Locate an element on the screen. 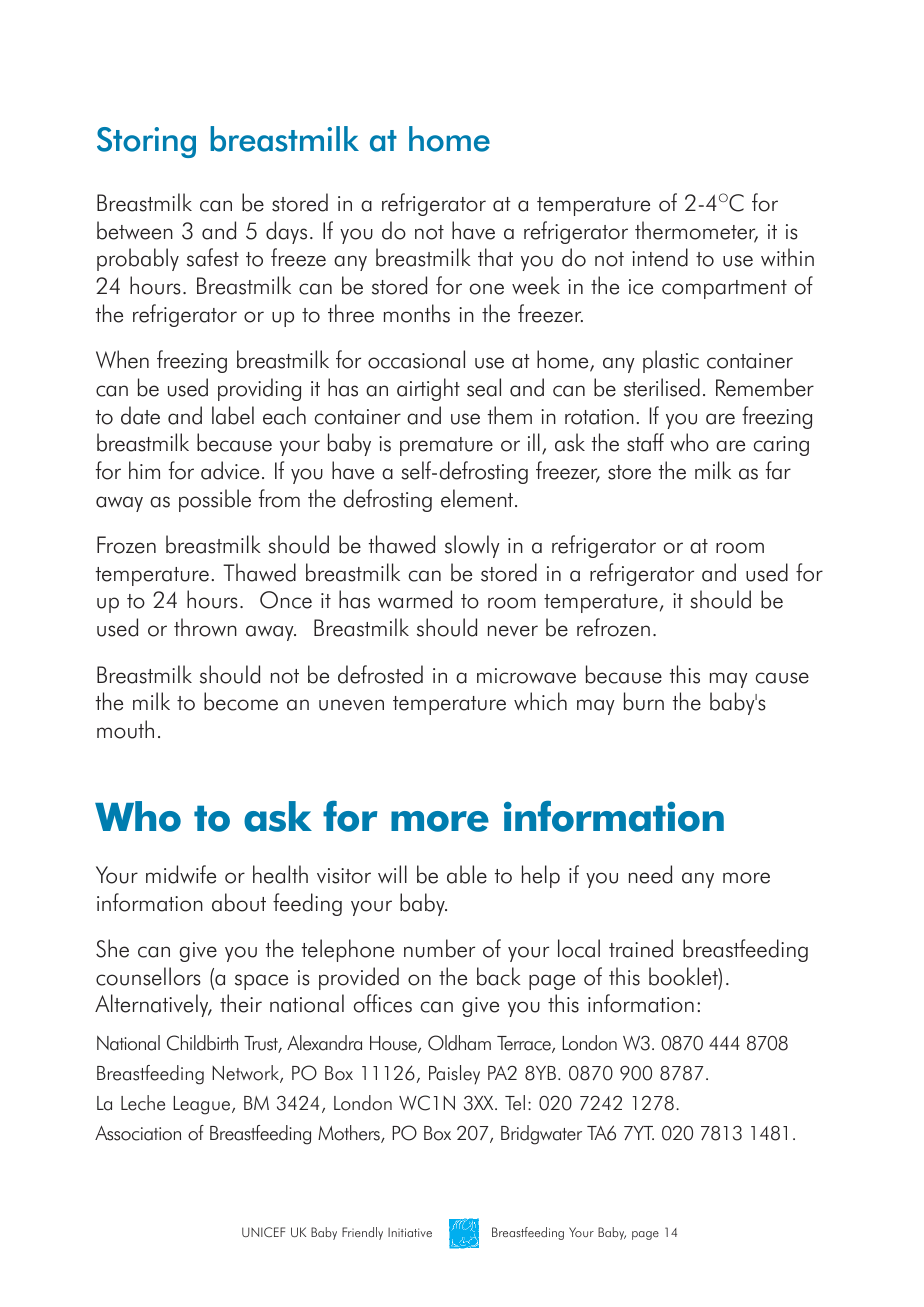  that is located at coordinates (495, 257).
